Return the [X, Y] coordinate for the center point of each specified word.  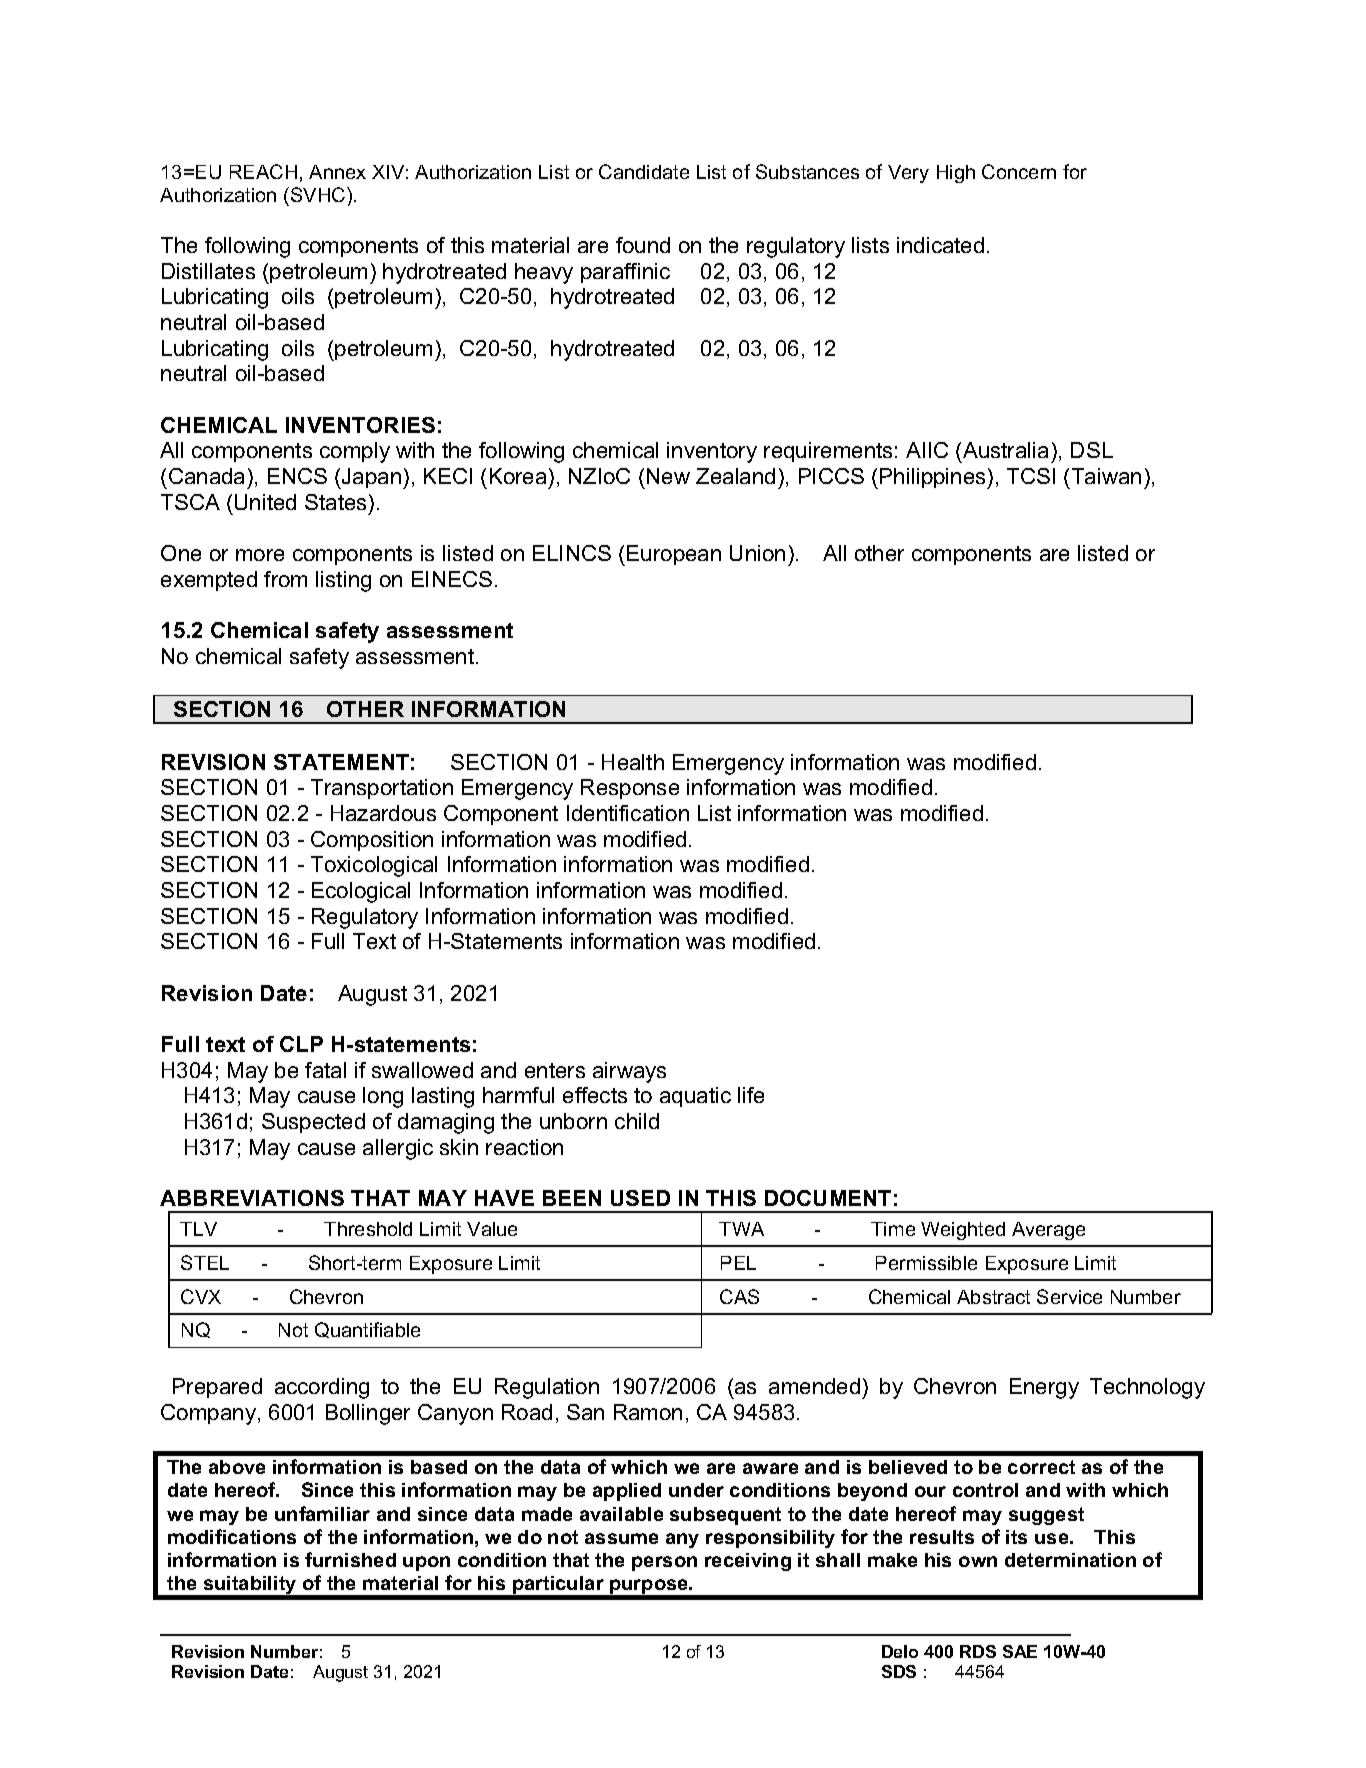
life [751, 1095]
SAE [1020, 1651]
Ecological [361, 892]
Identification [628, 813]
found [643, 245]
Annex [337, 172]
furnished [350, 1559]
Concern [1019, 171]
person [664, 1563]
